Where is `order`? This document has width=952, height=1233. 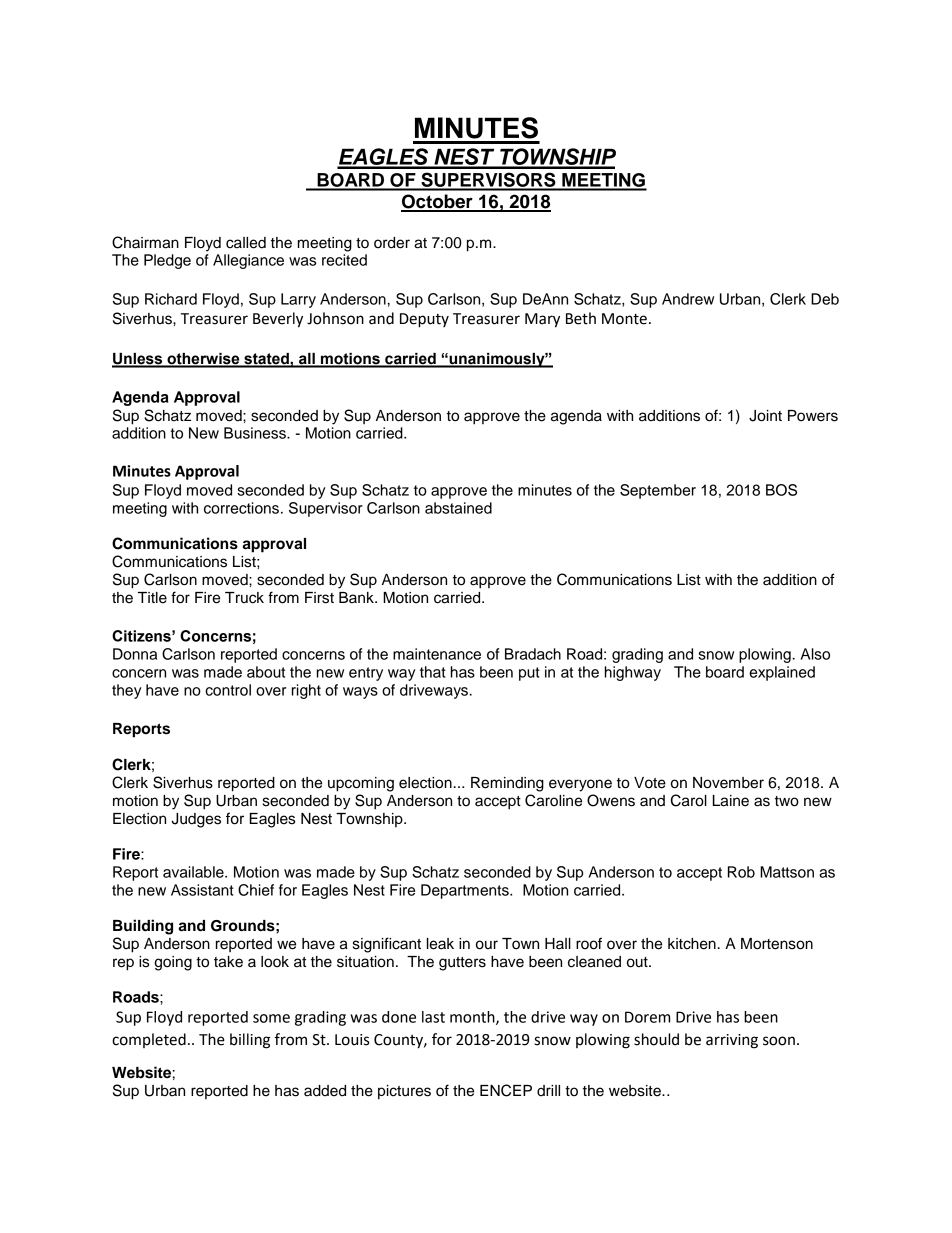 order is located at coordinates (392, 243).
